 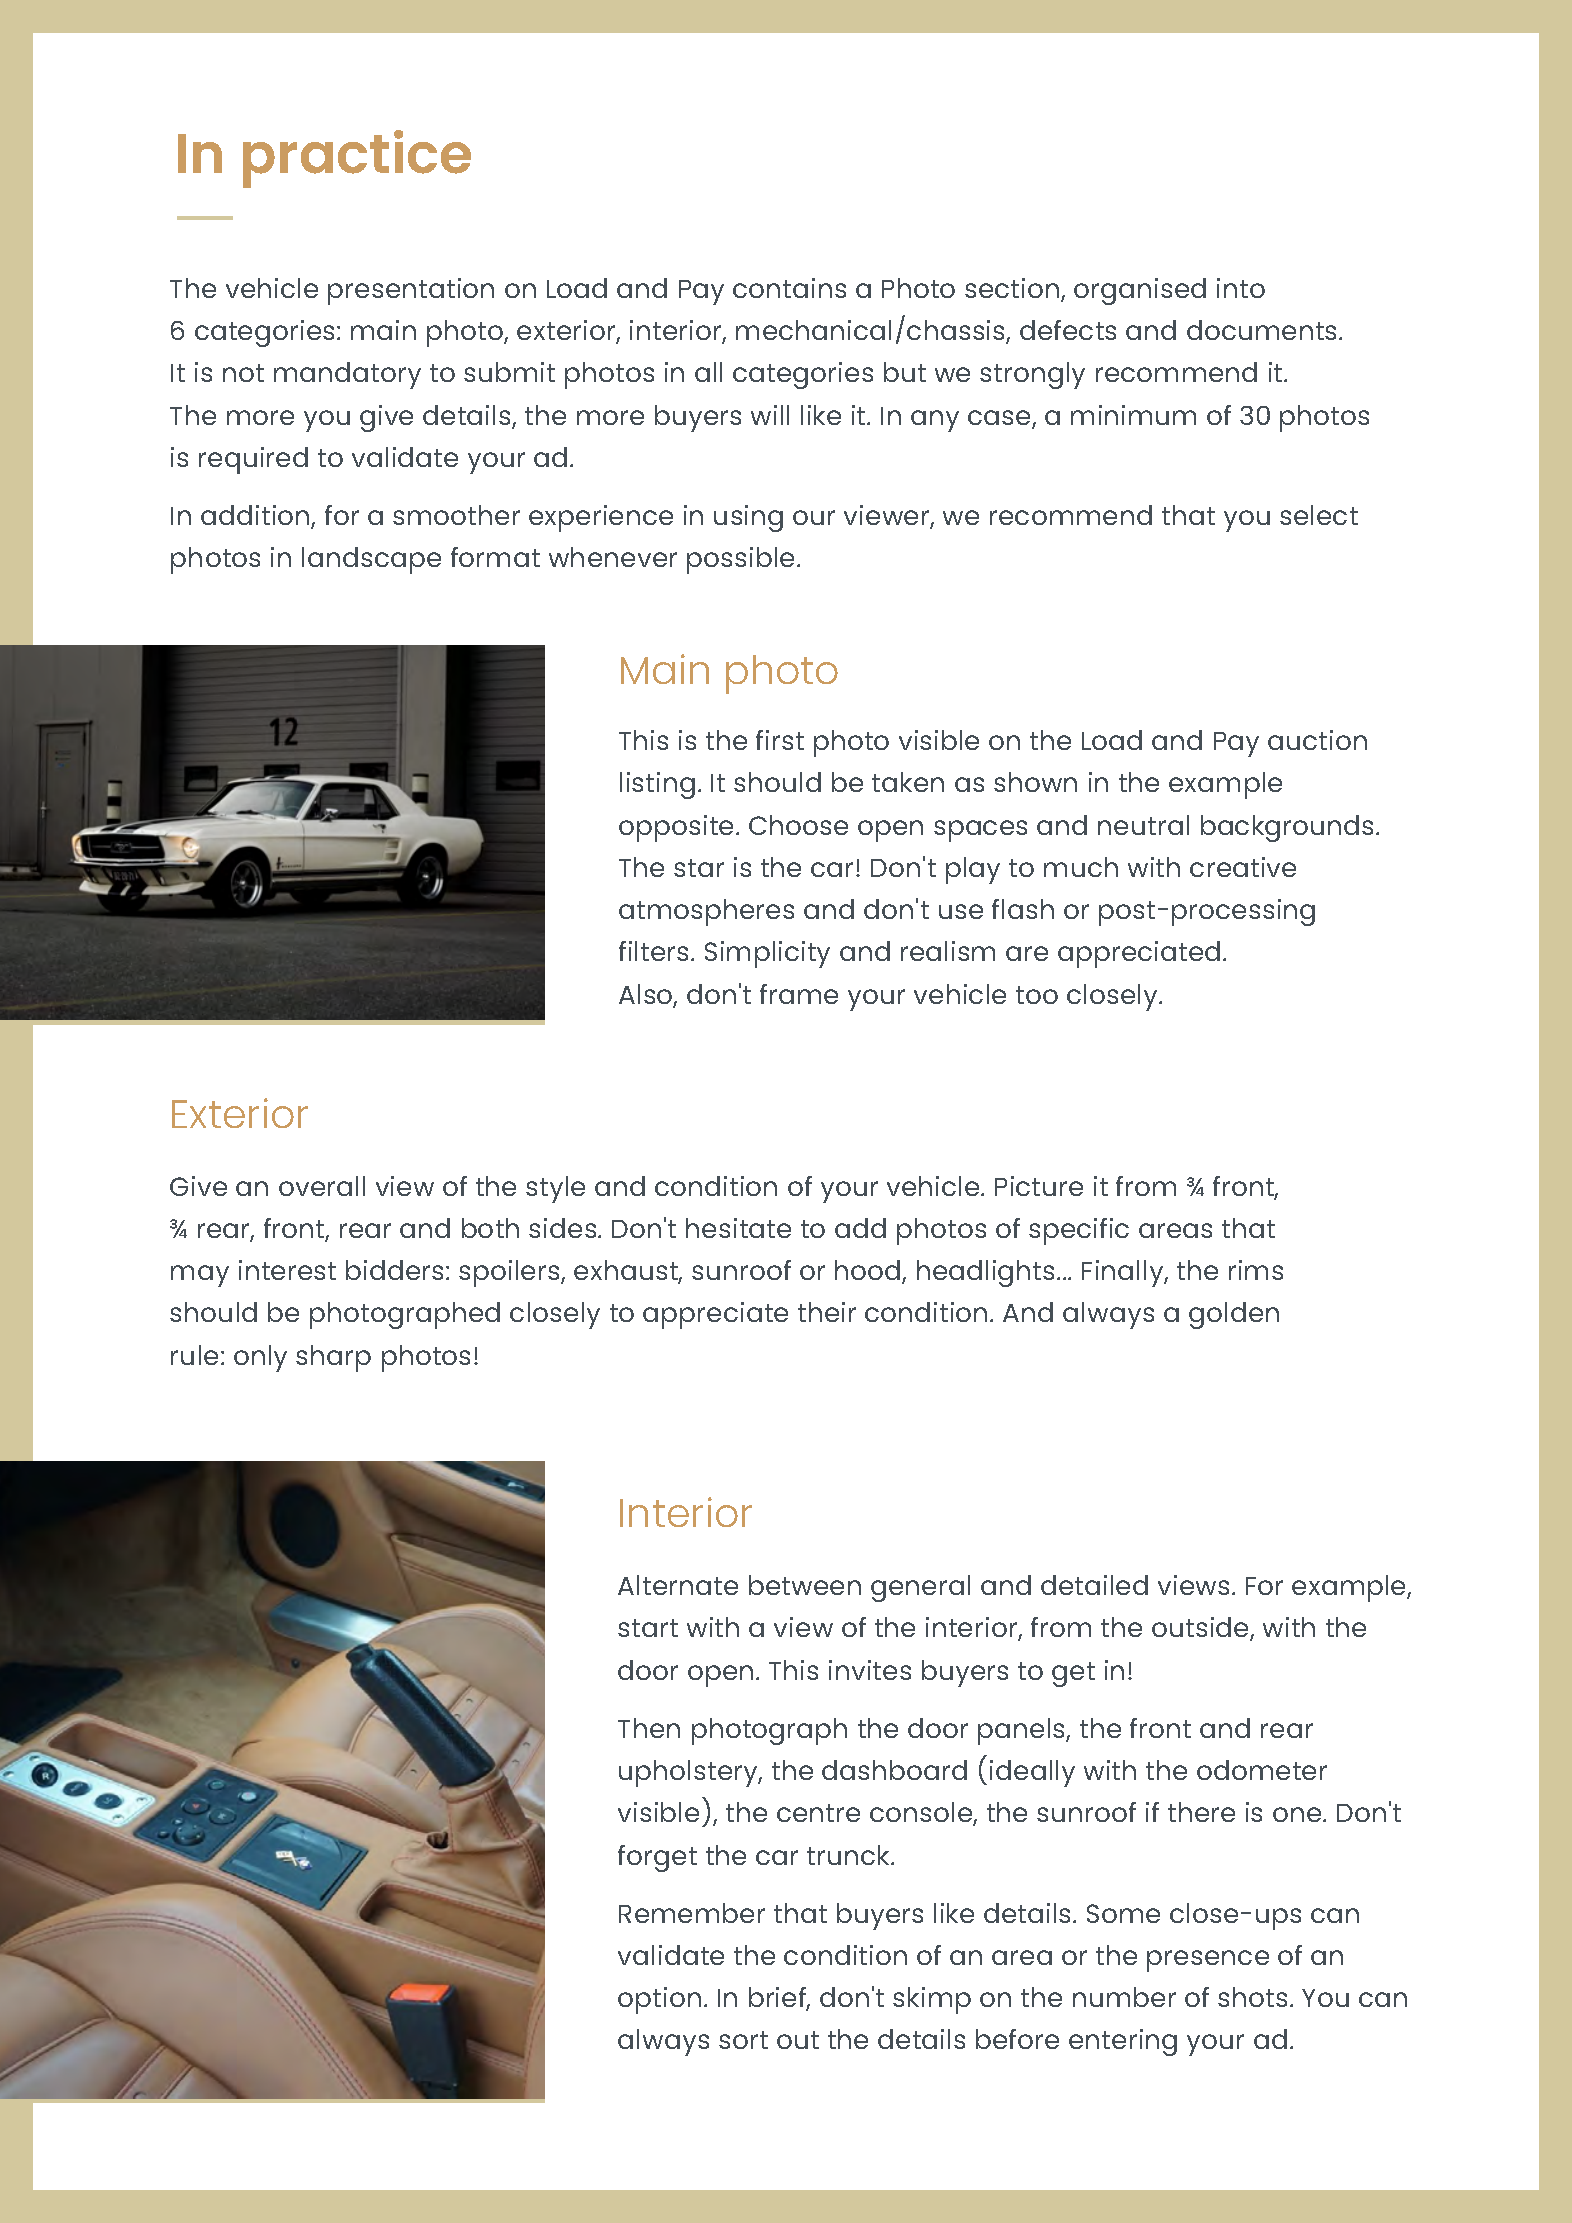 I want to click on landscape, so click(x=371, y=560).
